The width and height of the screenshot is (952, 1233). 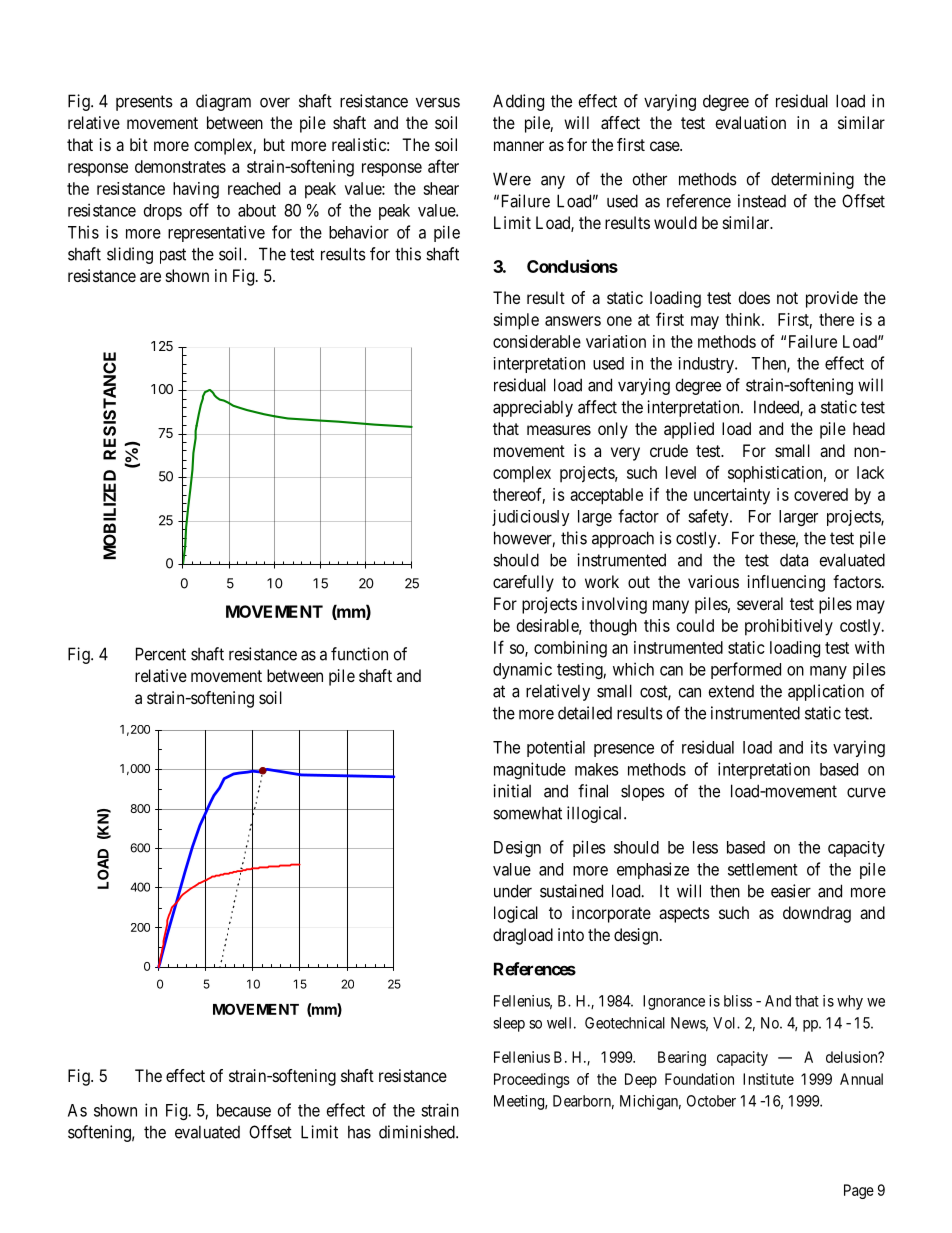 I want to click on function, so click(x=359, y=654).
